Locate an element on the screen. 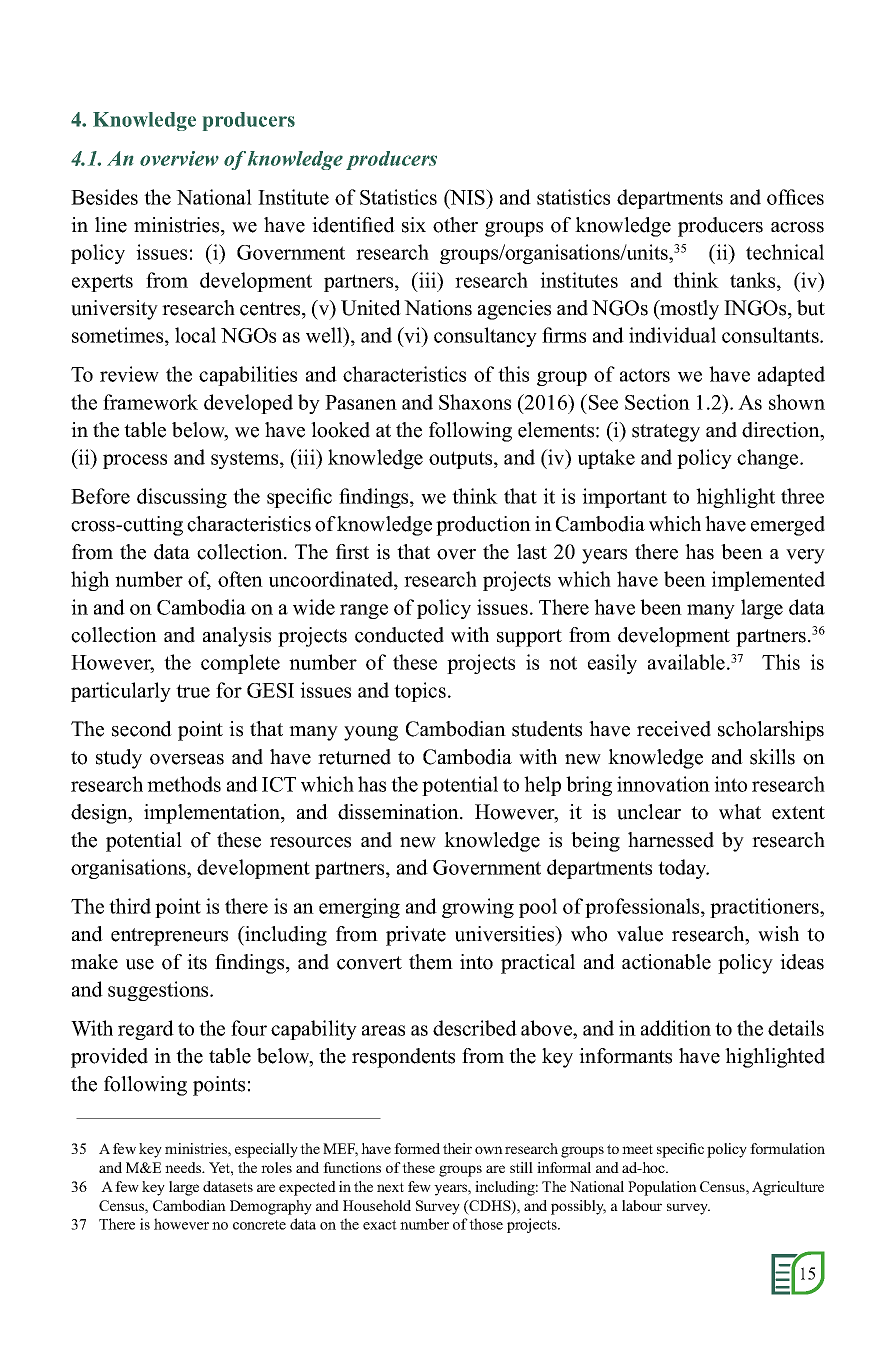 Image resolution: width=896 pixels, height=1345 pixels. today is located at coordinates (683, 869).
